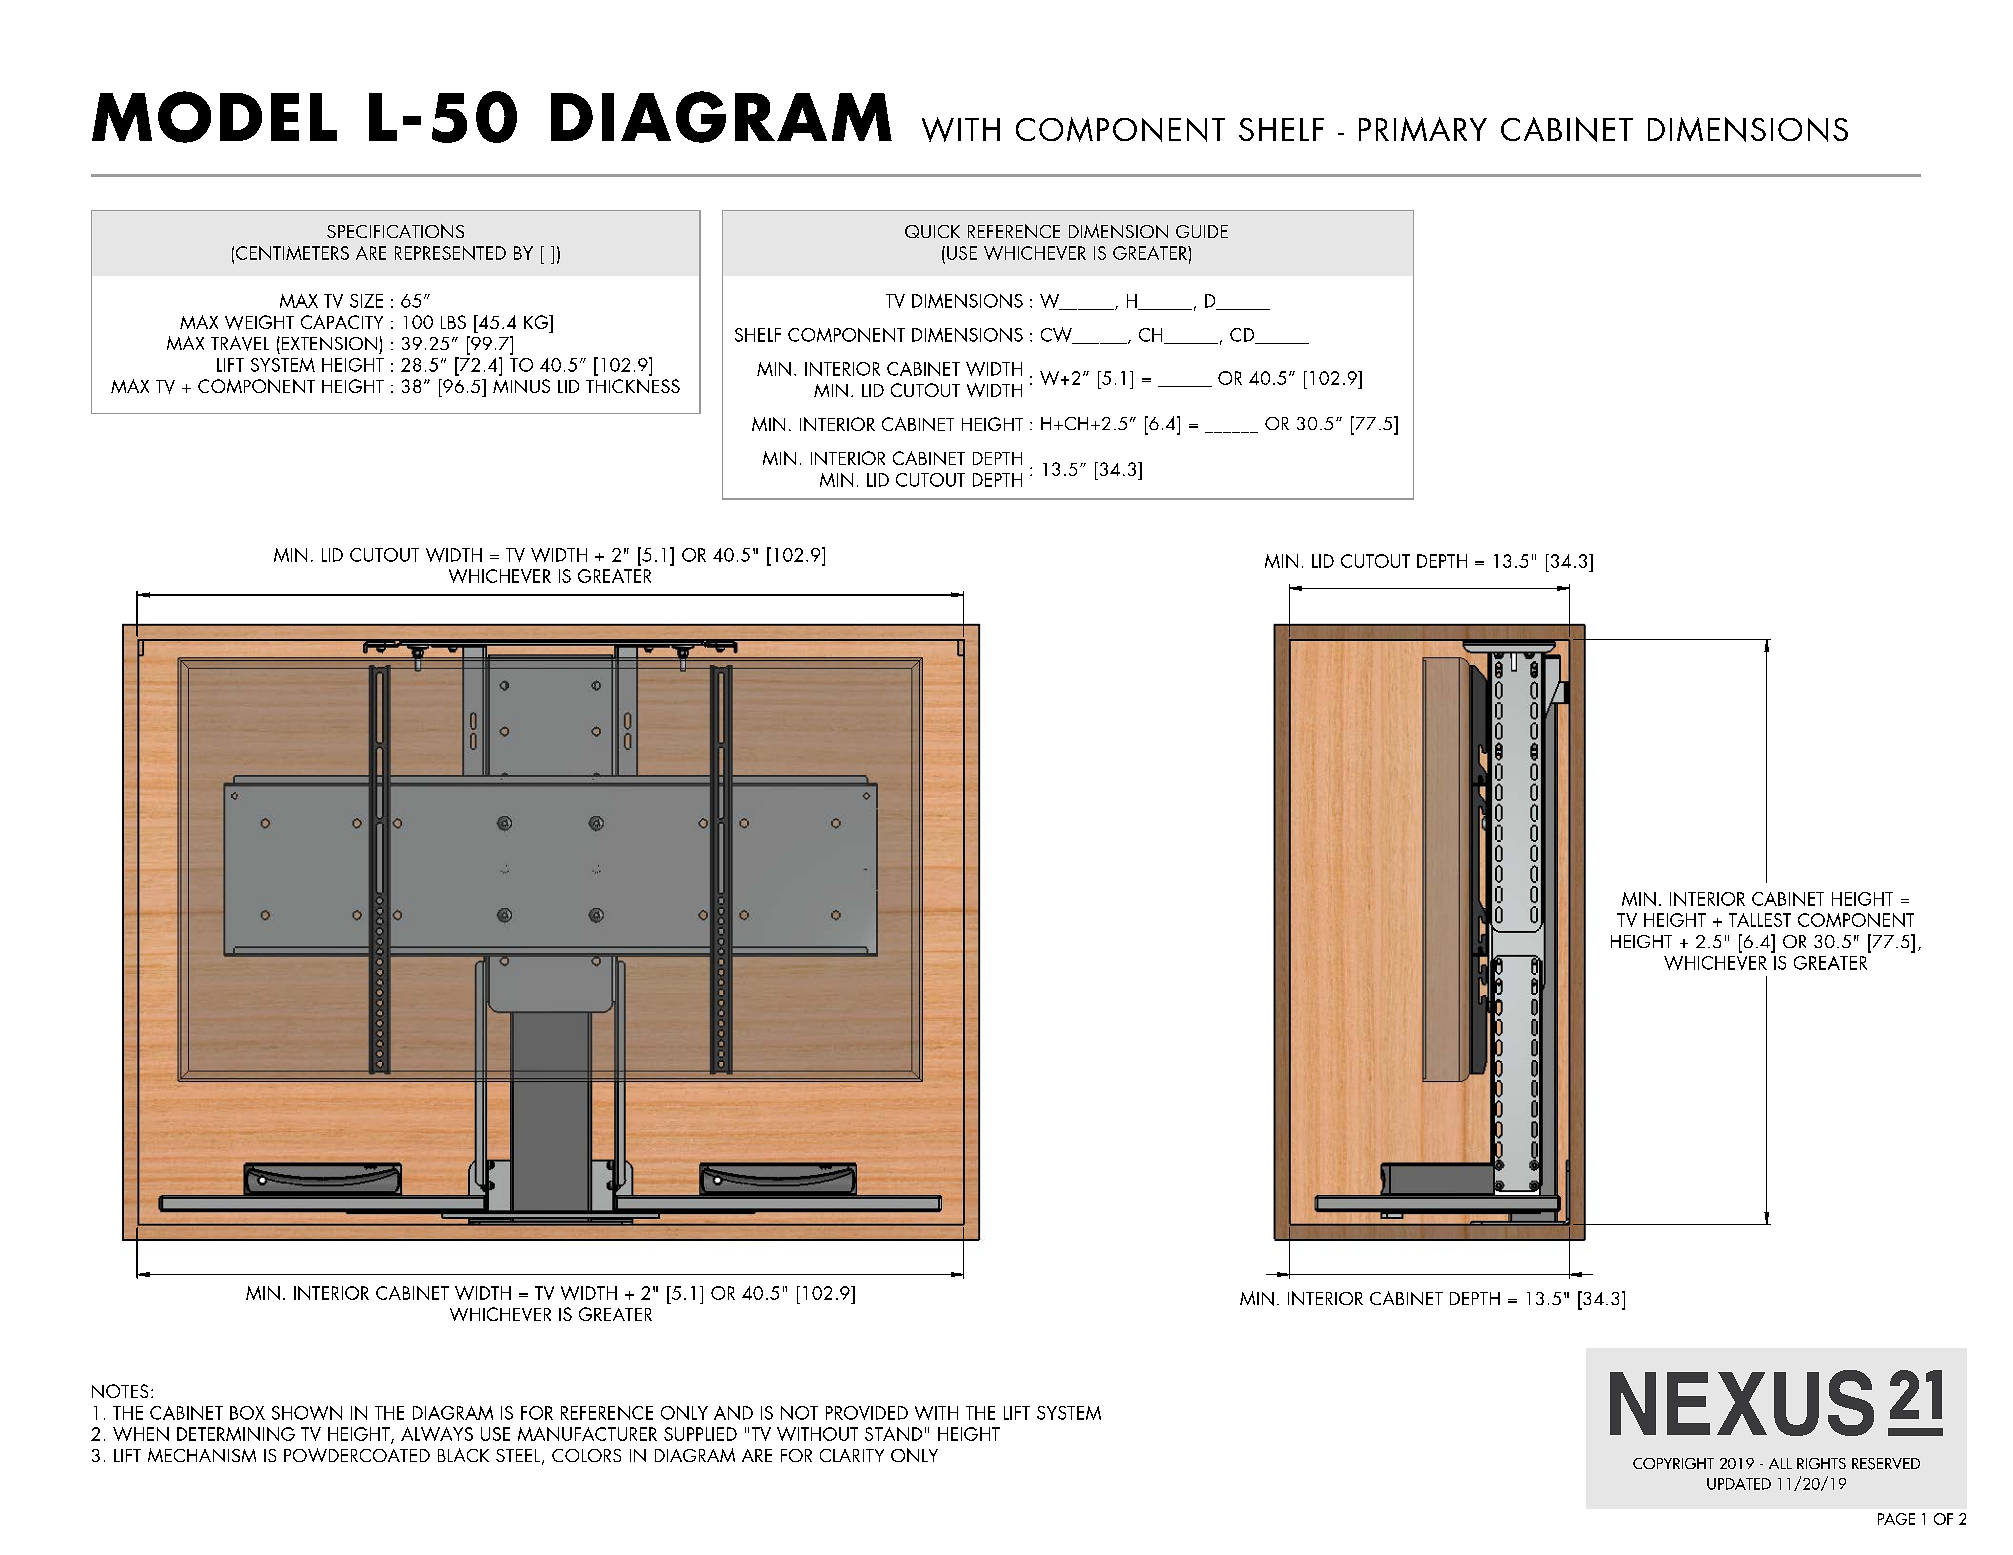 The image size is (2013, 1555). What do you see at coordinates (1423, 129) in the document?
I see `PRIMARY` at bounding box center [1423, 129].
